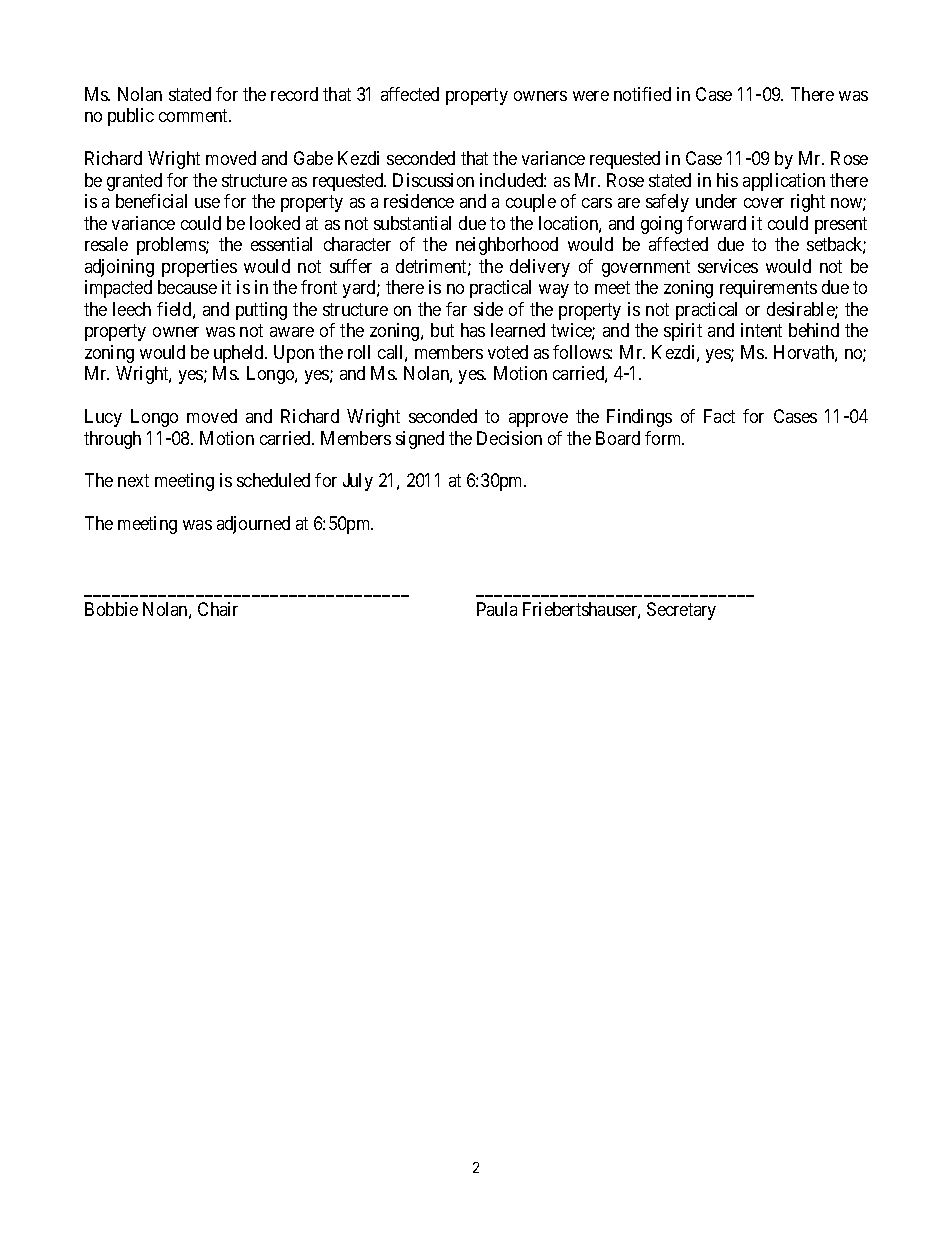 The image size is (952, 1233). I want to click on voted, so click(508, 352).
